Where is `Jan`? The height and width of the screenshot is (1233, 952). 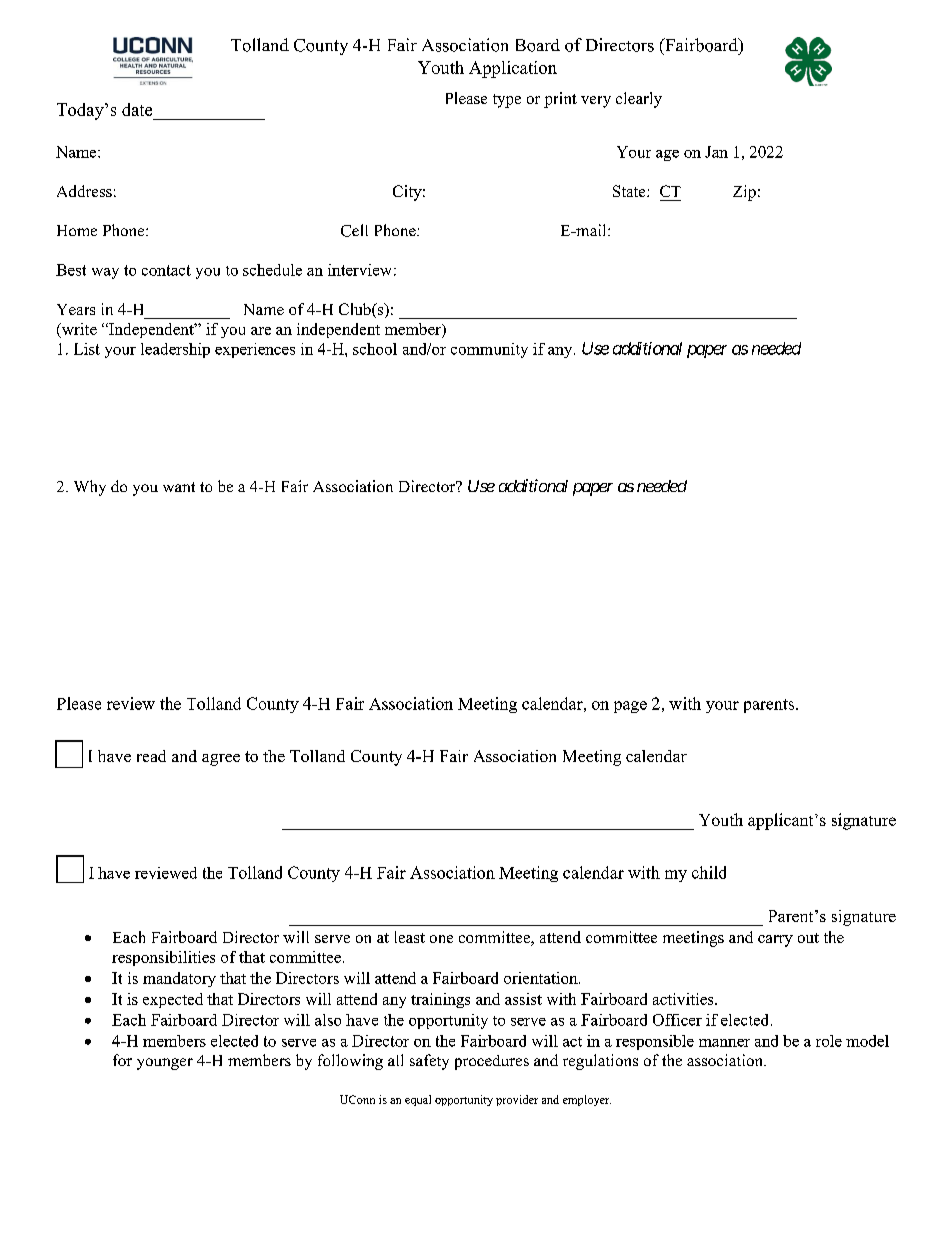
Jan is located at coordinates (716, 152).
